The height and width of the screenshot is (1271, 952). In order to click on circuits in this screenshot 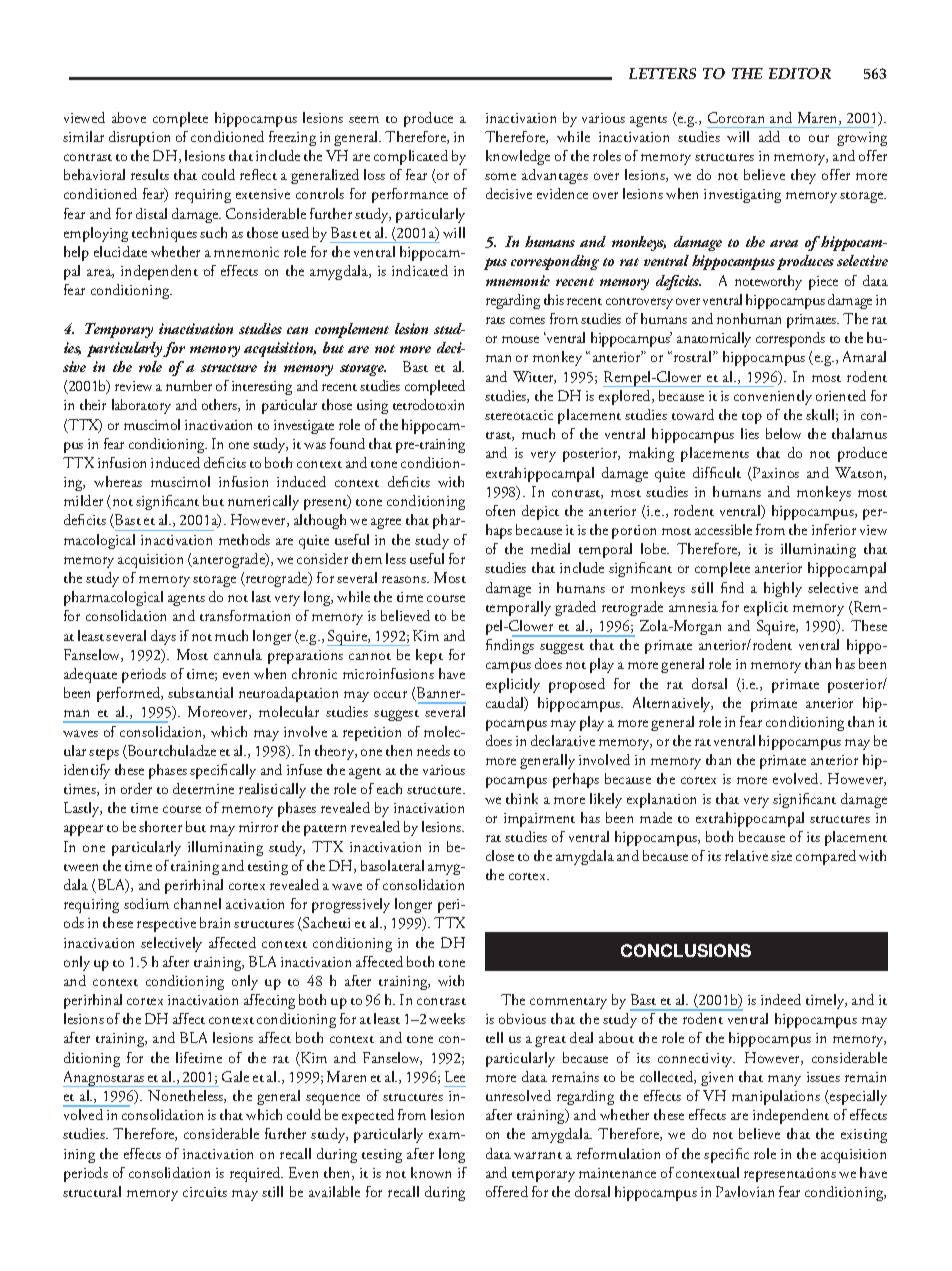, I will do `click(205, 1192)`.
